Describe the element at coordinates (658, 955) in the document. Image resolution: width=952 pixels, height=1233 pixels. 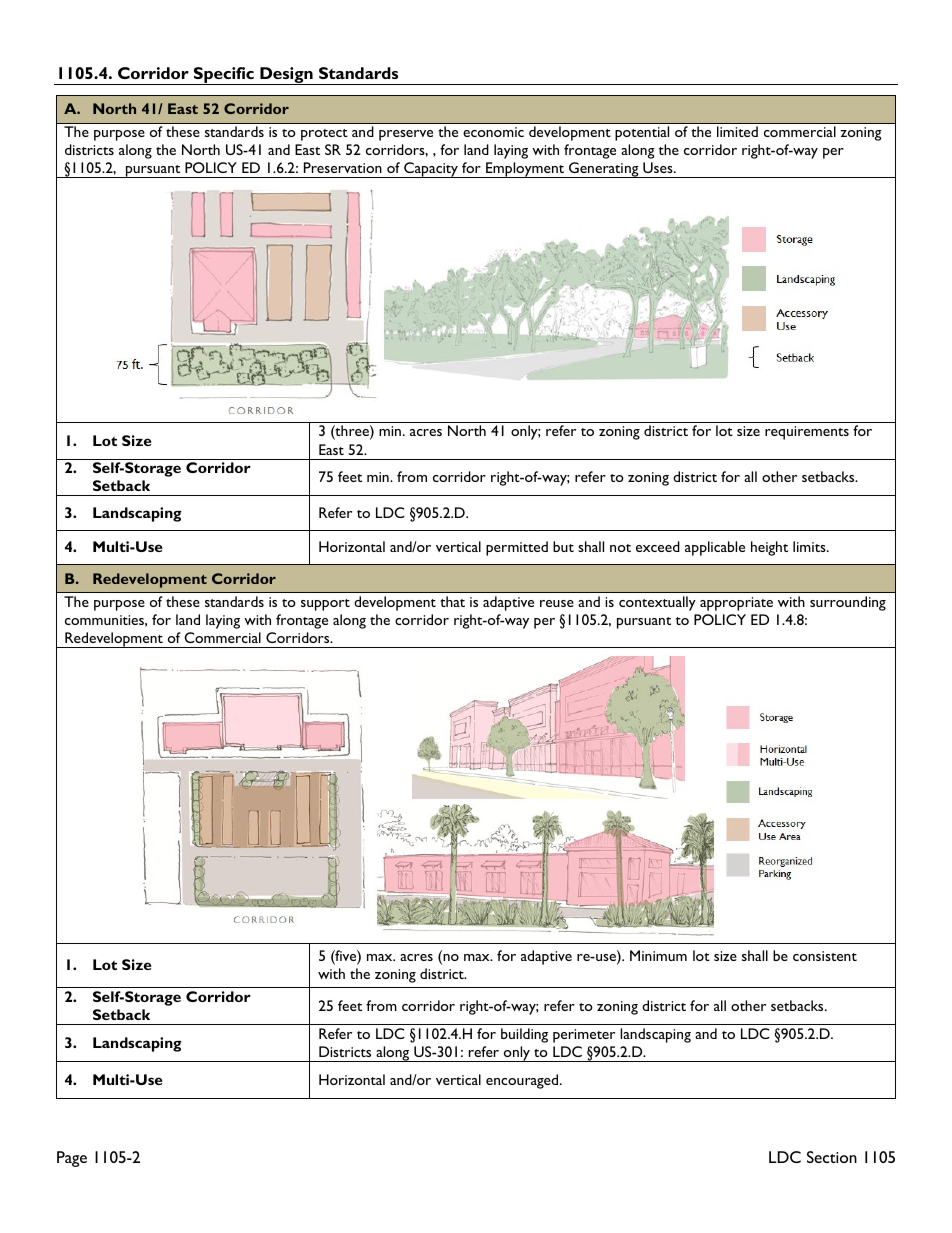
I see `Minimum` at that location.
